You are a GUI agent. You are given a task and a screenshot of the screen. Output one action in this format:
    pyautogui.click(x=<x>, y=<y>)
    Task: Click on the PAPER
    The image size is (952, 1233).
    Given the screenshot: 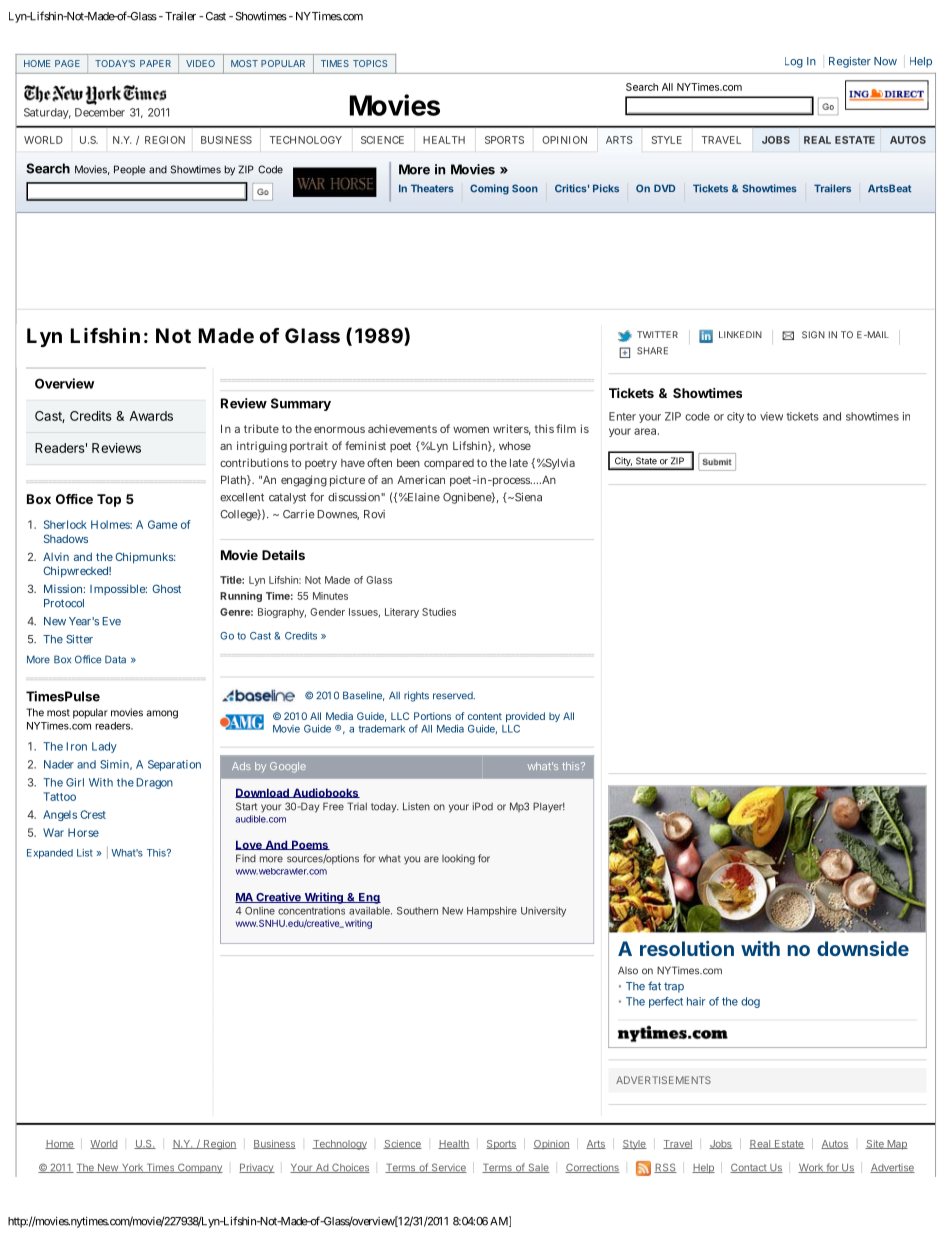 What is the action you would take?
    pyautogui.click(x=155, y=63)
